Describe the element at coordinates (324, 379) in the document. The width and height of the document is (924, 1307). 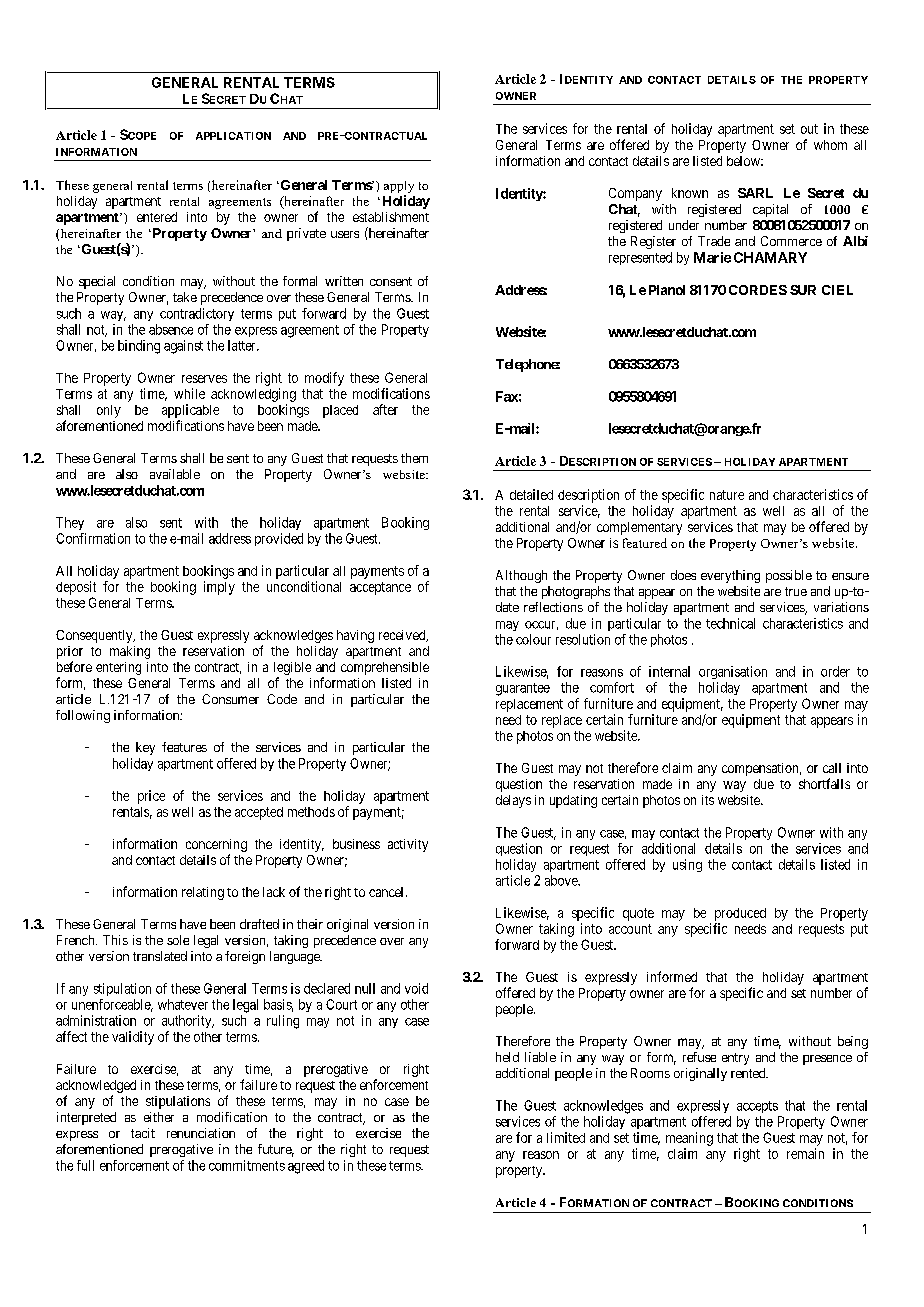
I see `modify` at that location.
